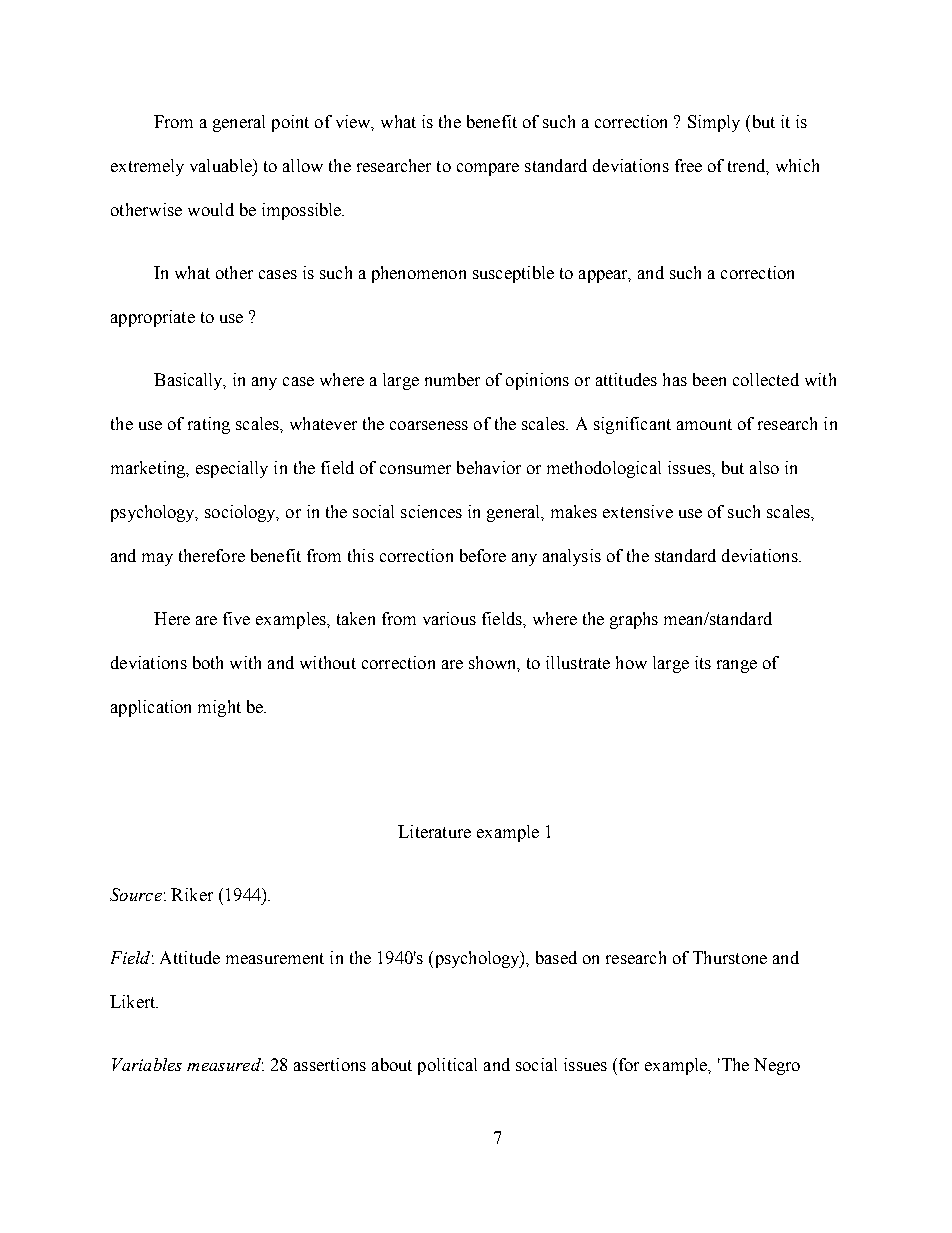 This page has width=952, height=1233. Describe the element at coordinates (688, 165) in the page. I see `free` at that location.
